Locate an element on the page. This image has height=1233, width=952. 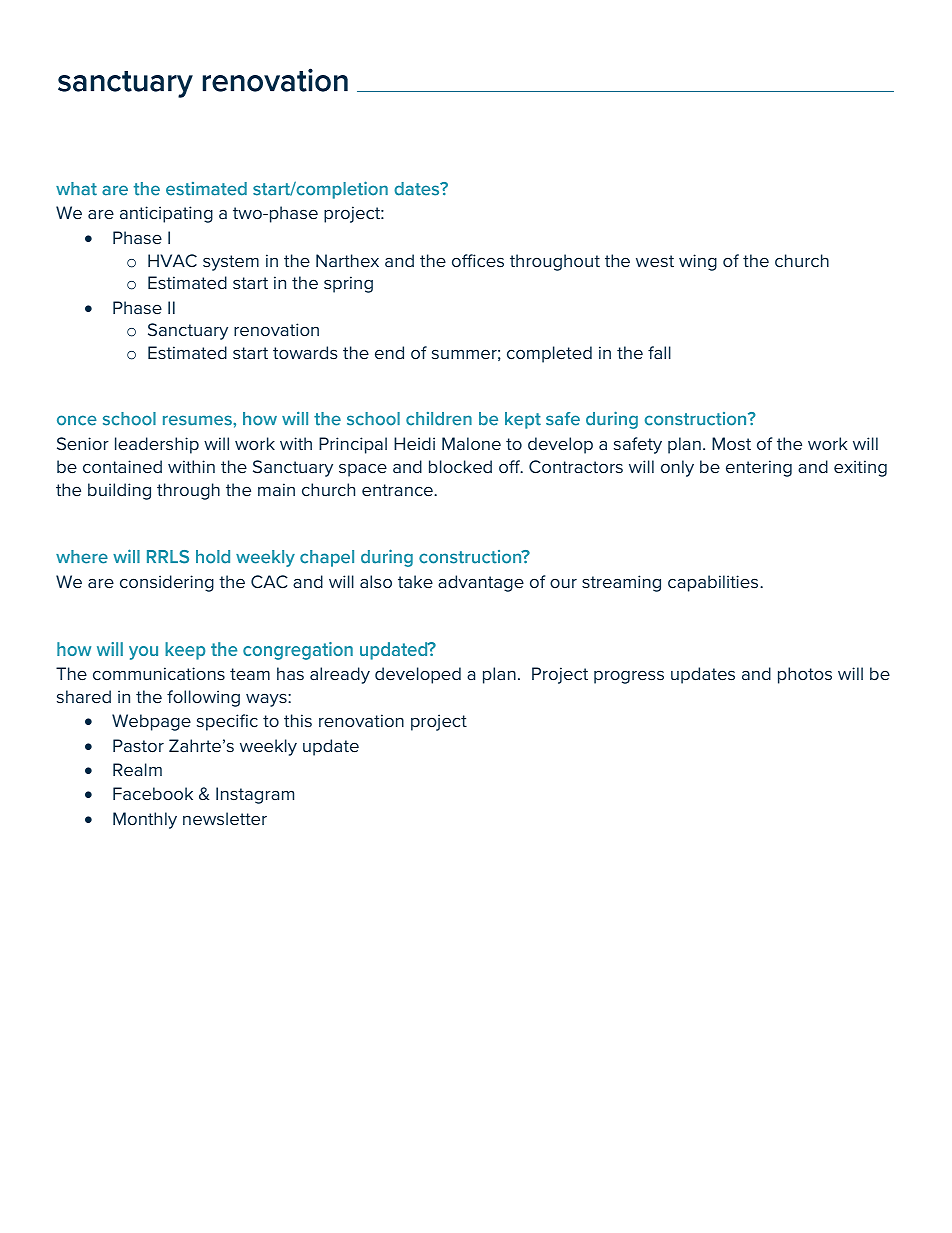
considering is located at coordinates (167, 583).
